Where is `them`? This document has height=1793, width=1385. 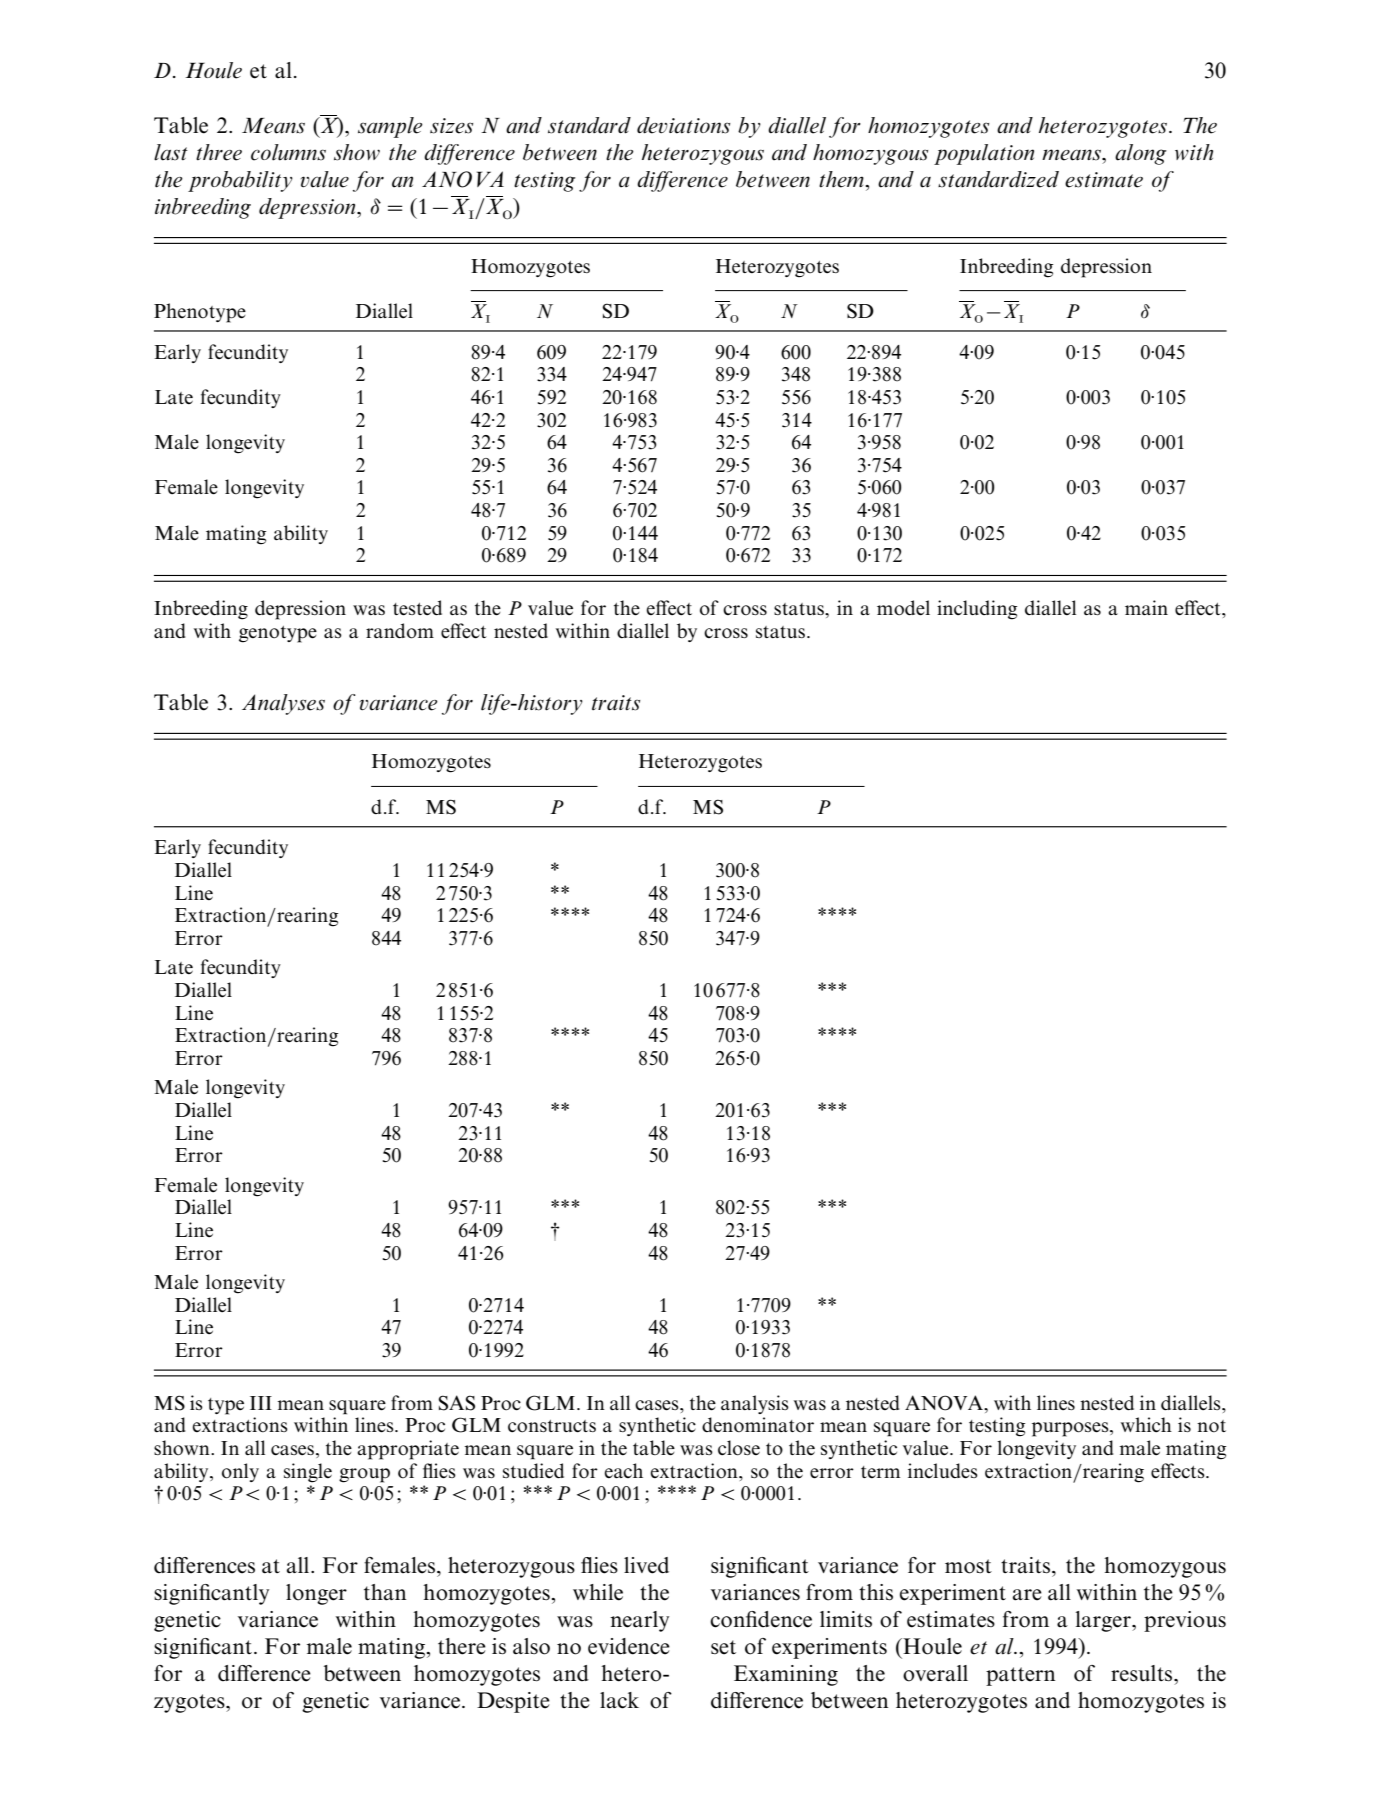
them is located at coordinates (841, 179).
